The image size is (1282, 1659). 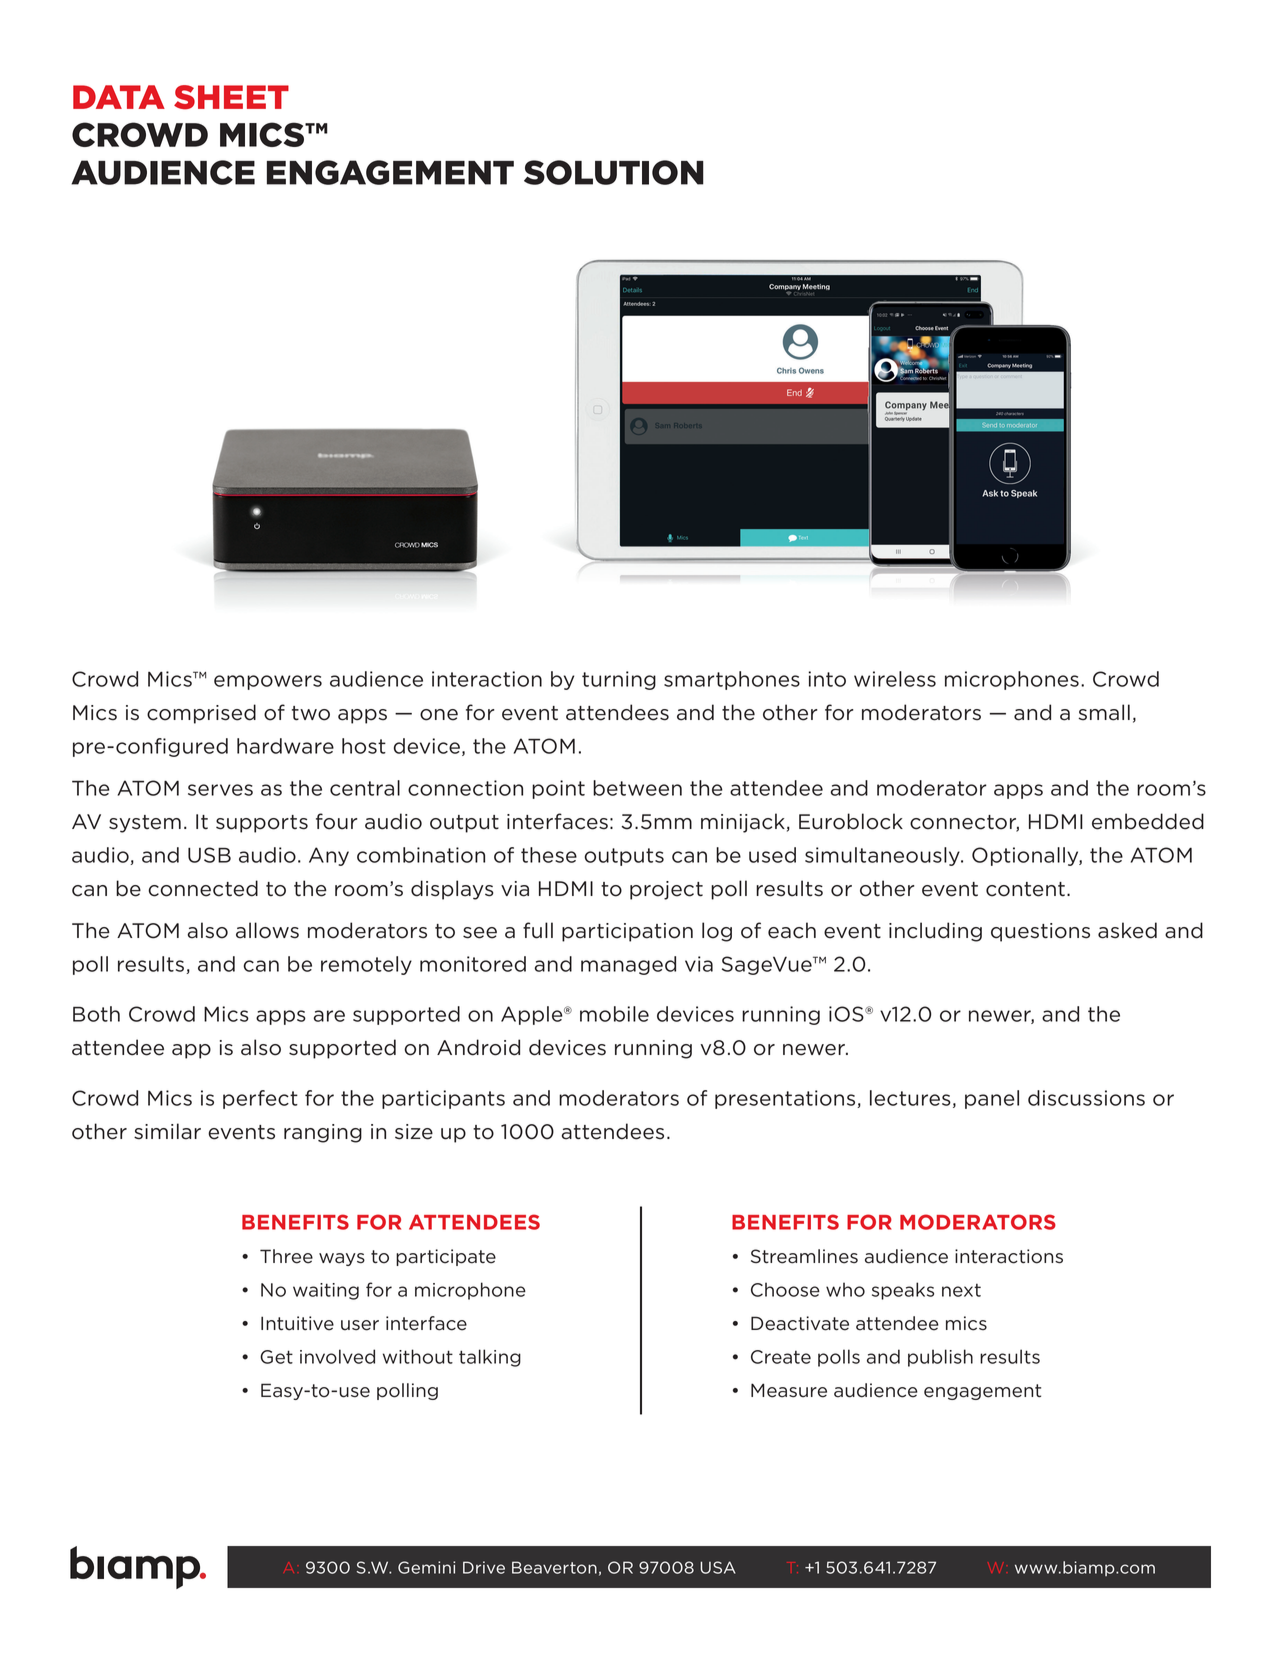 I want to click on wireless, so click(x=895, y=679).
